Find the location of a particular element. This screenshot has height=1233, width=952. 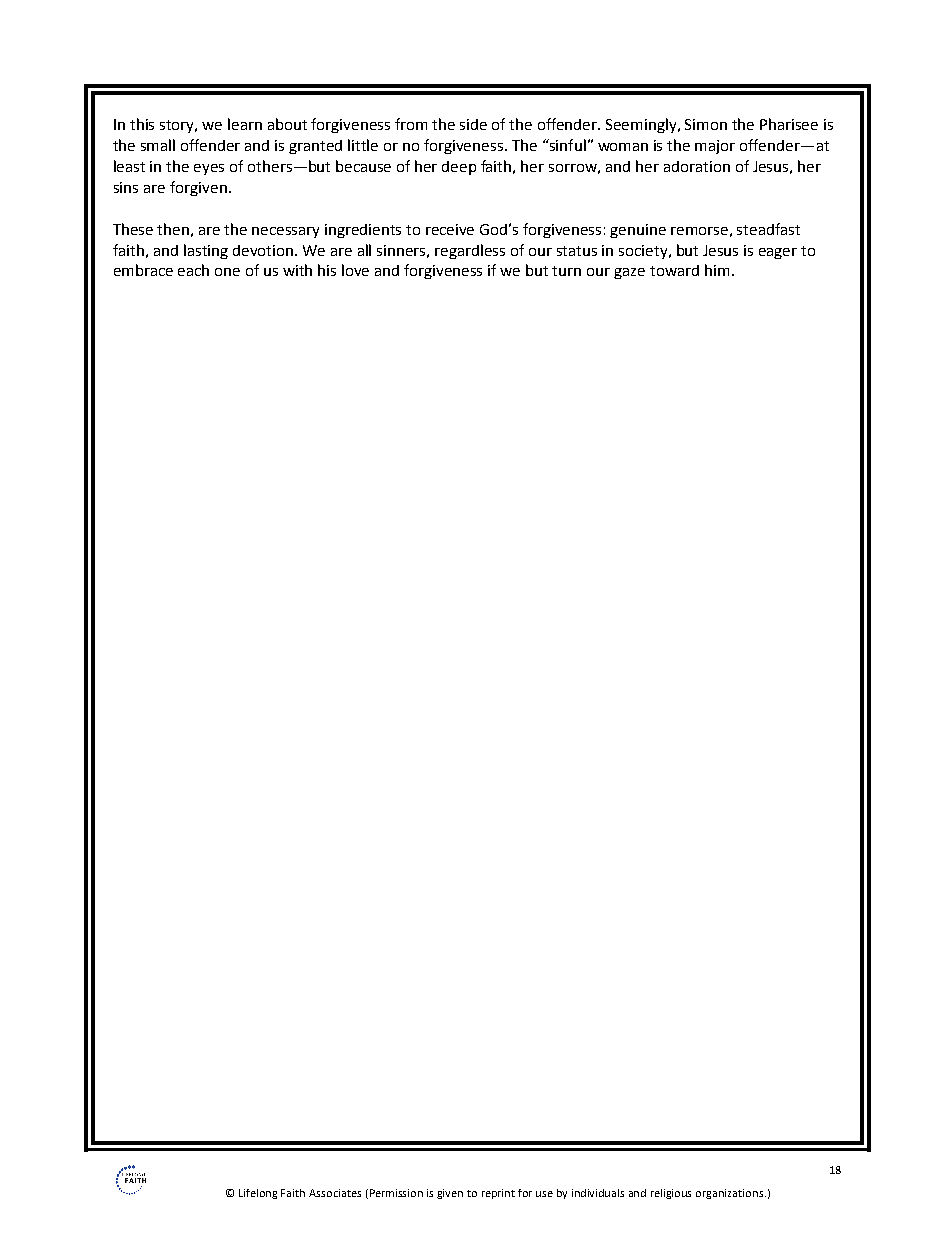

Lifelong is located at coordinates (258, 1194).
